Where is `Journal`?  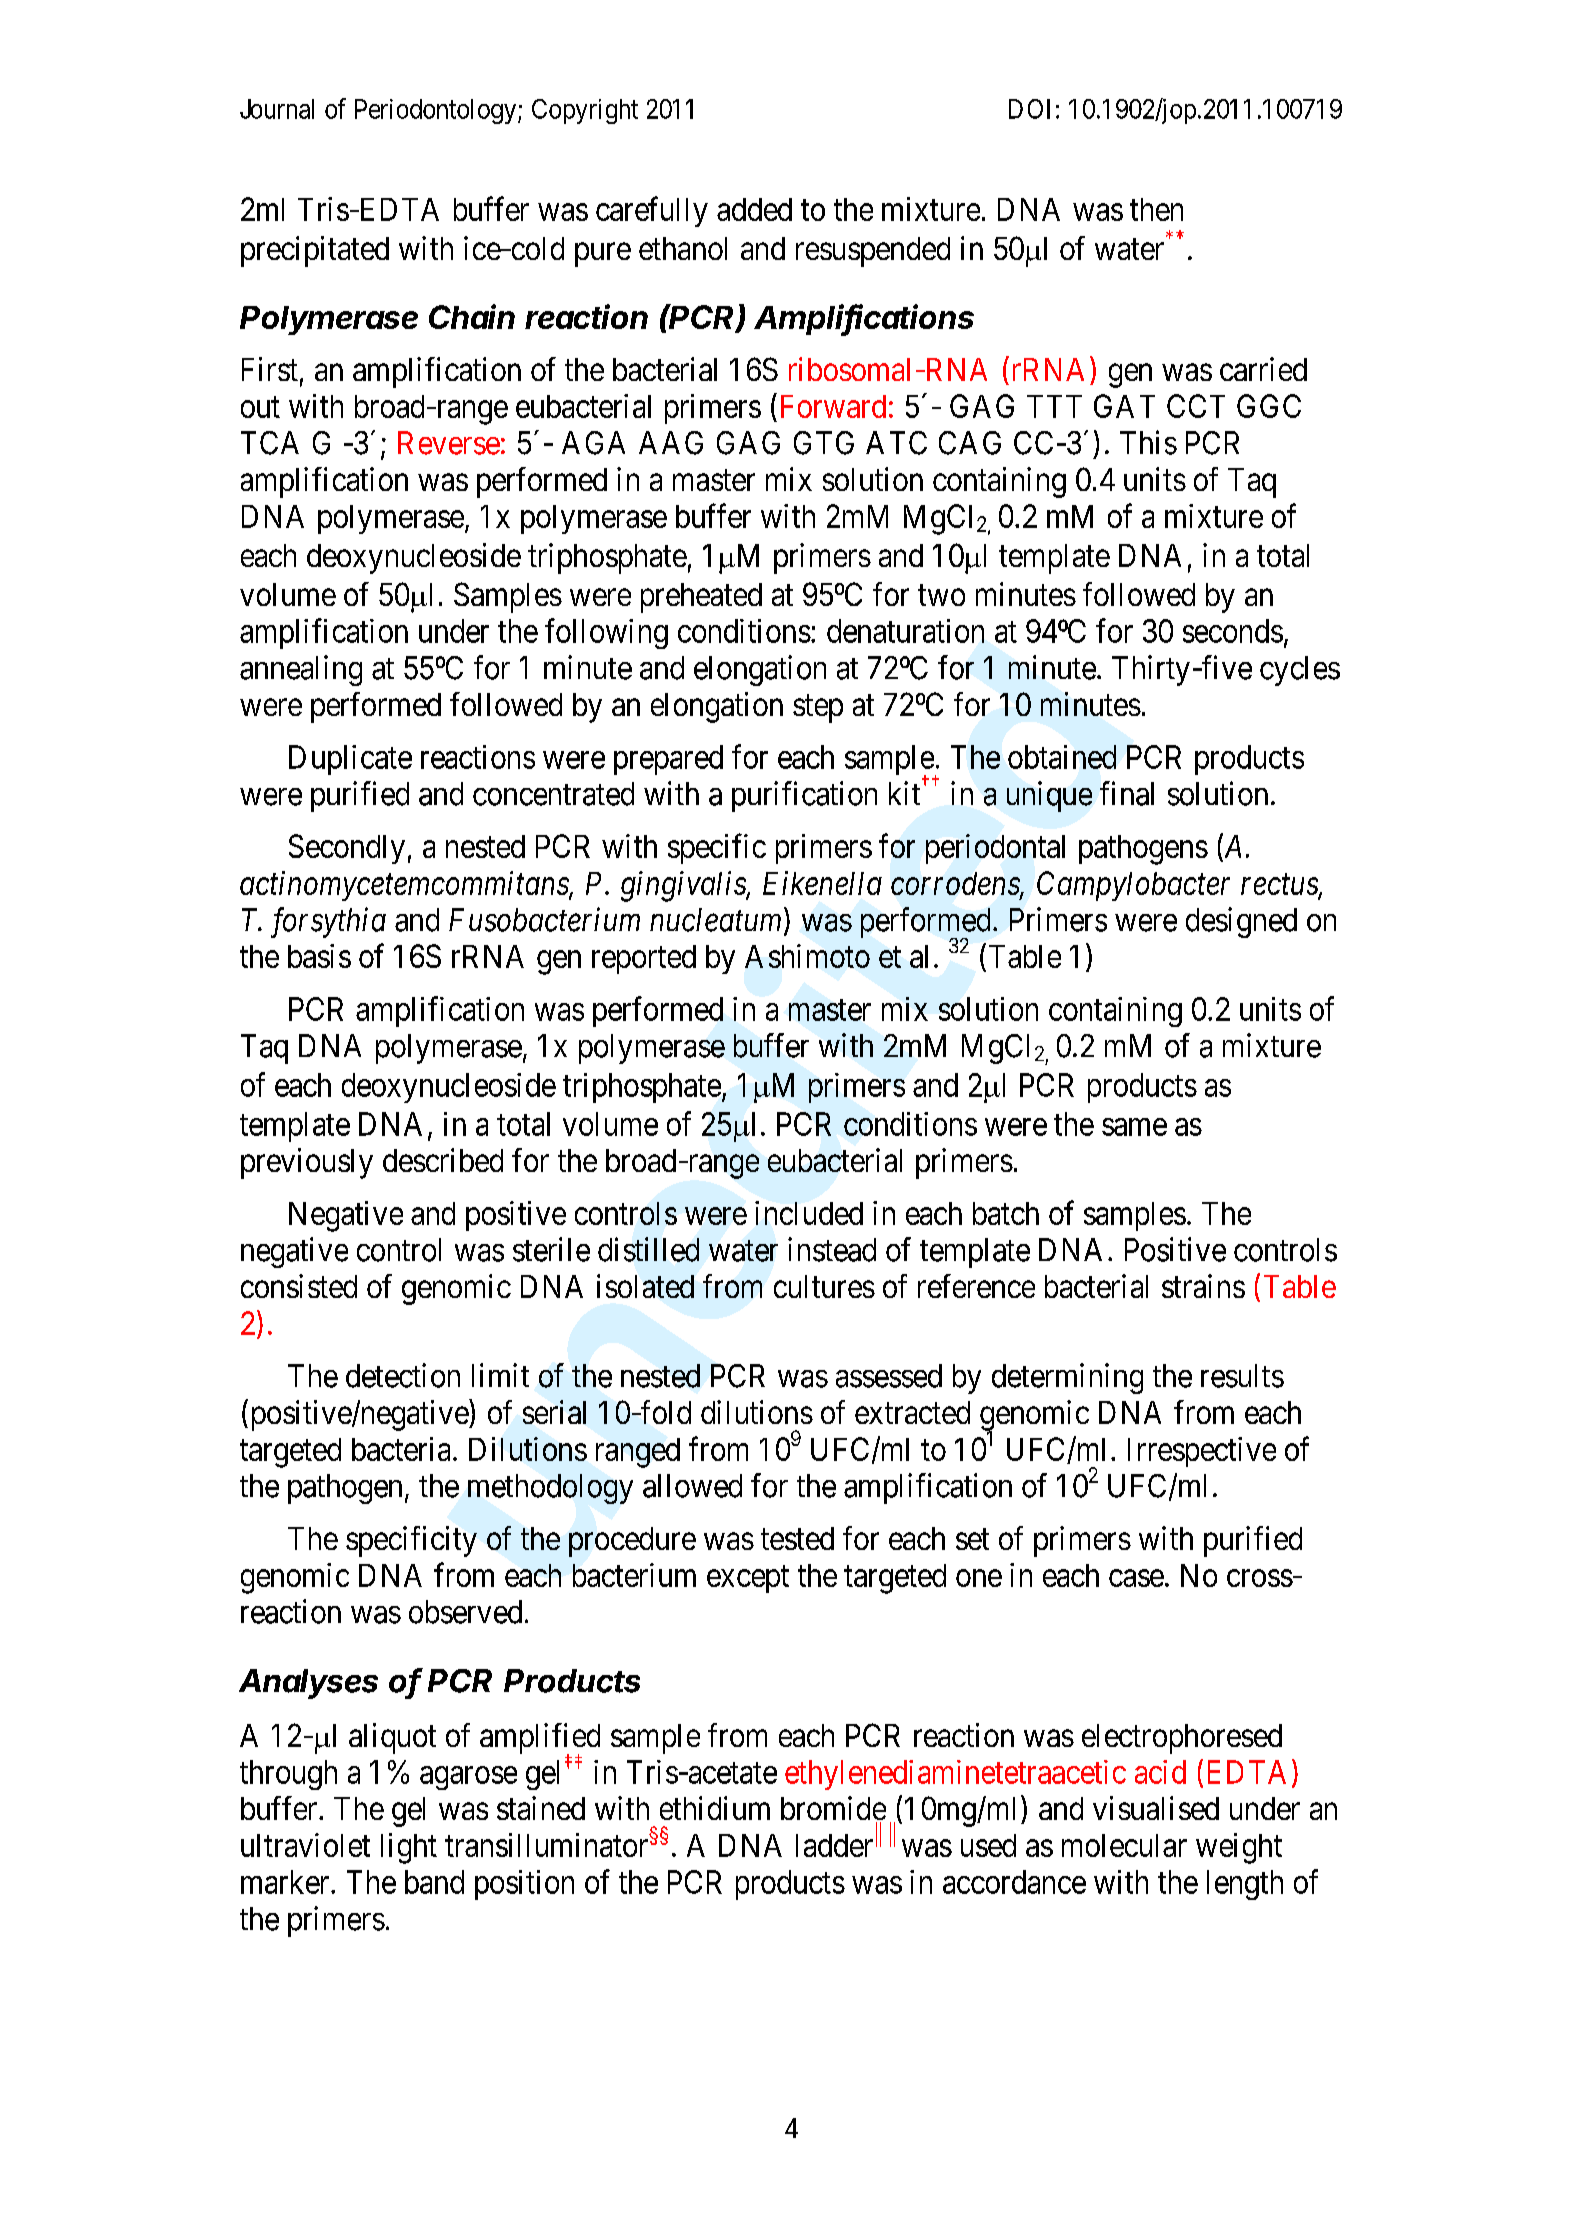
Journal is located at coordinates (277, 109).
